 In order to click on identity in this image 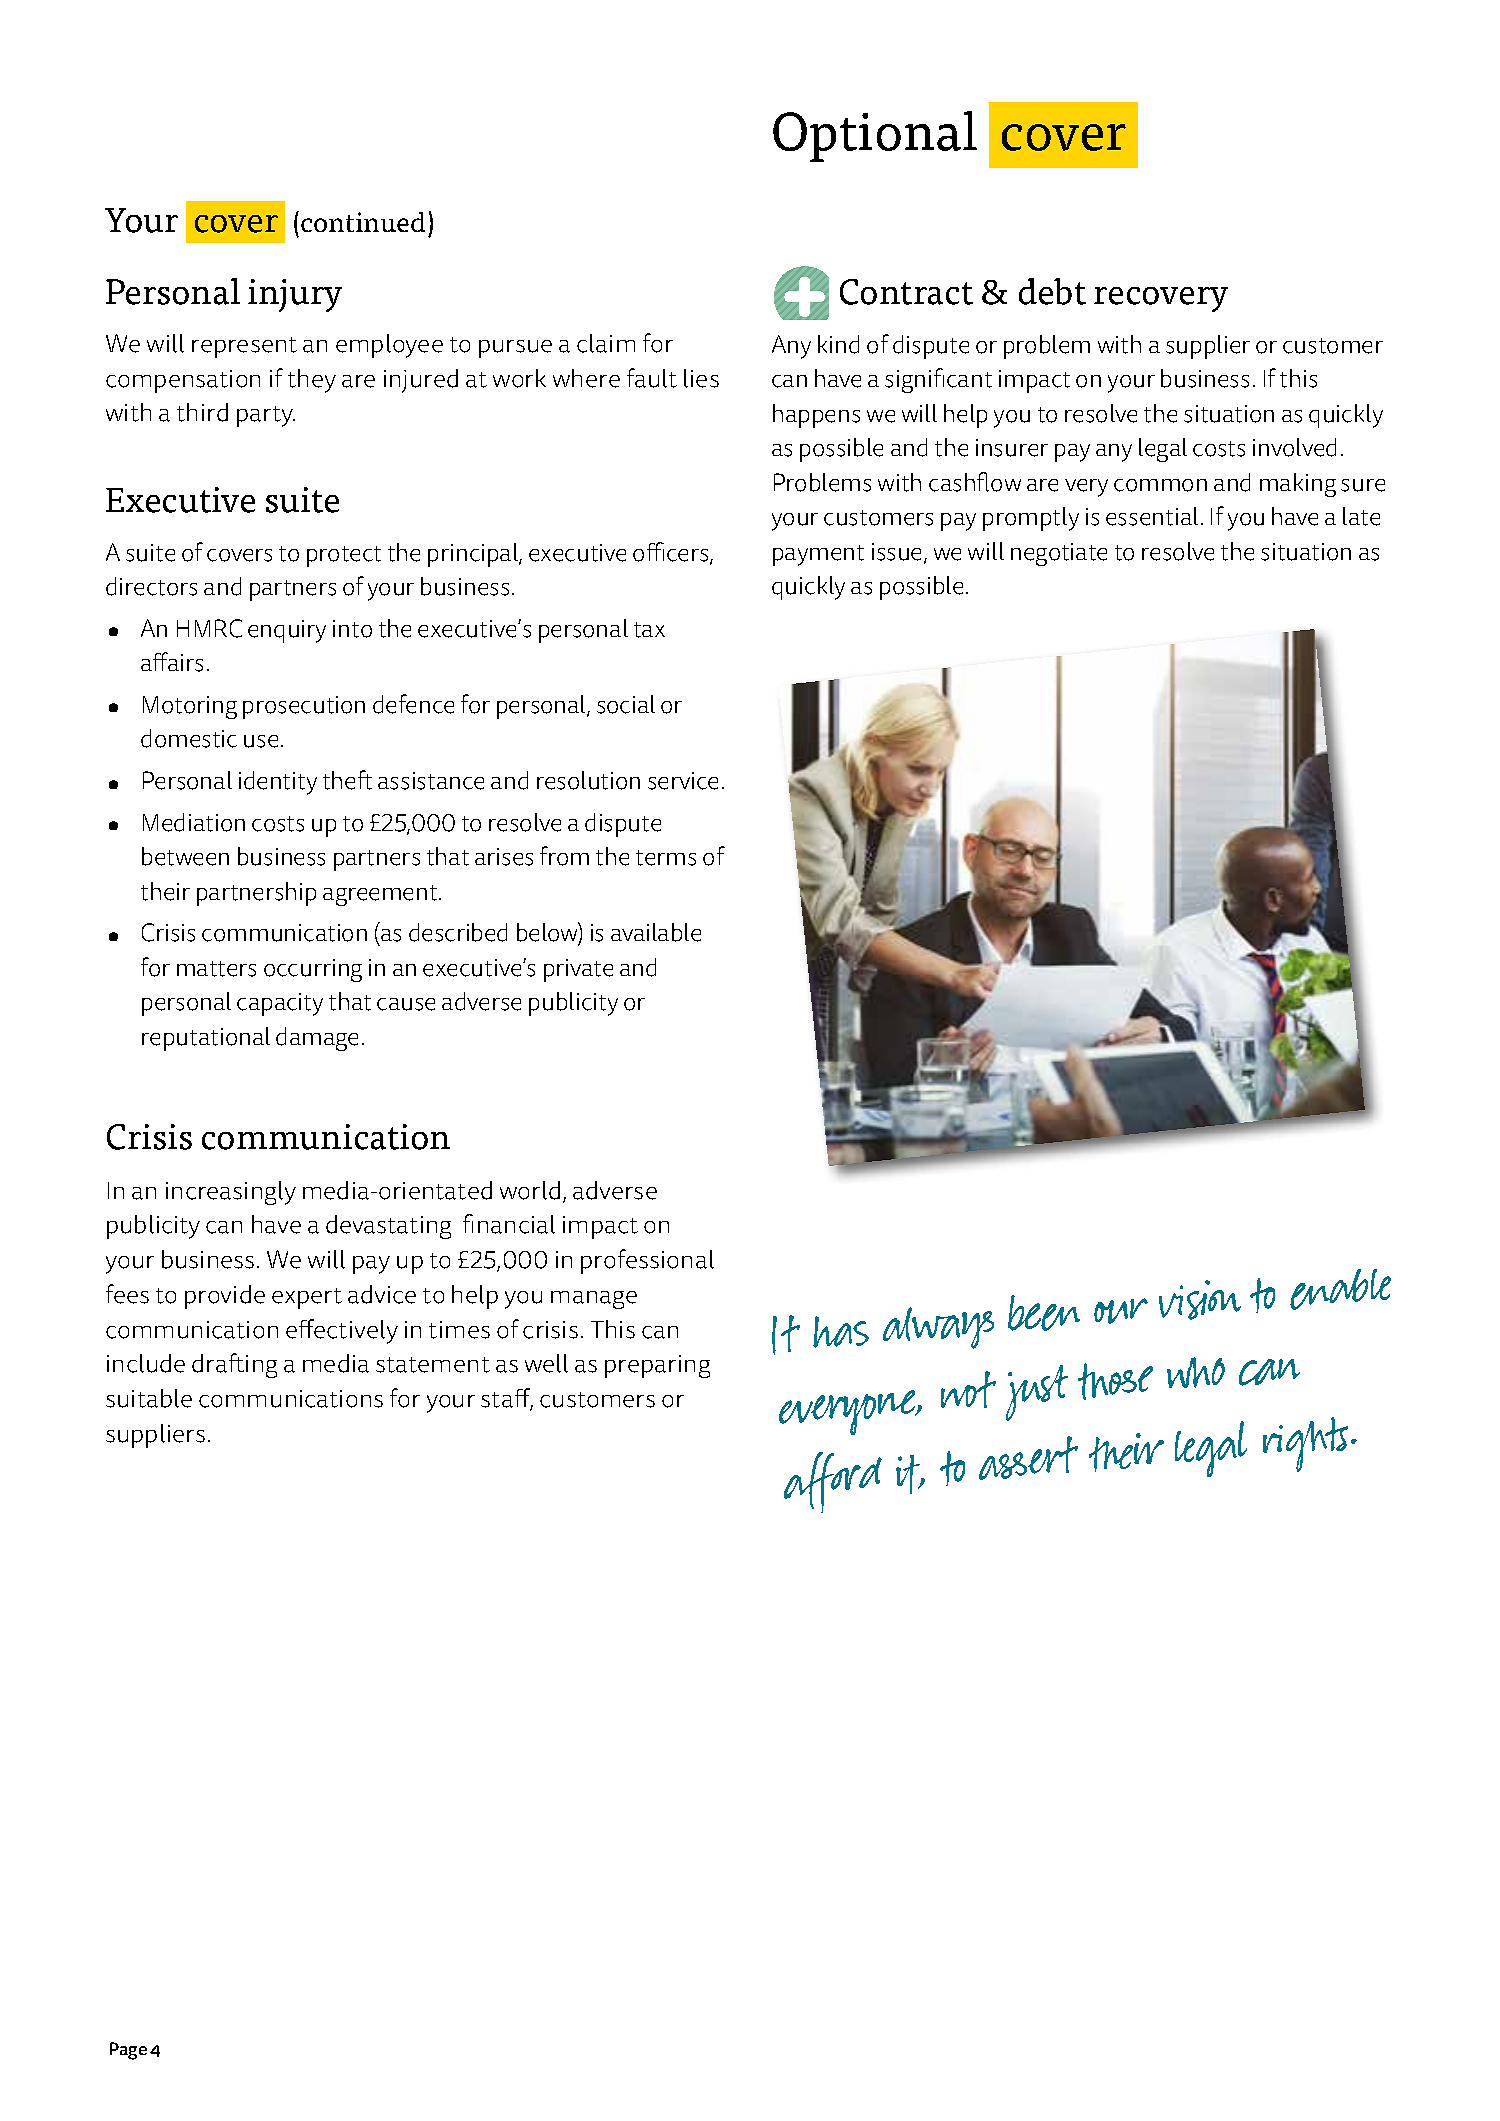, I will do `click(278, 783)`.
